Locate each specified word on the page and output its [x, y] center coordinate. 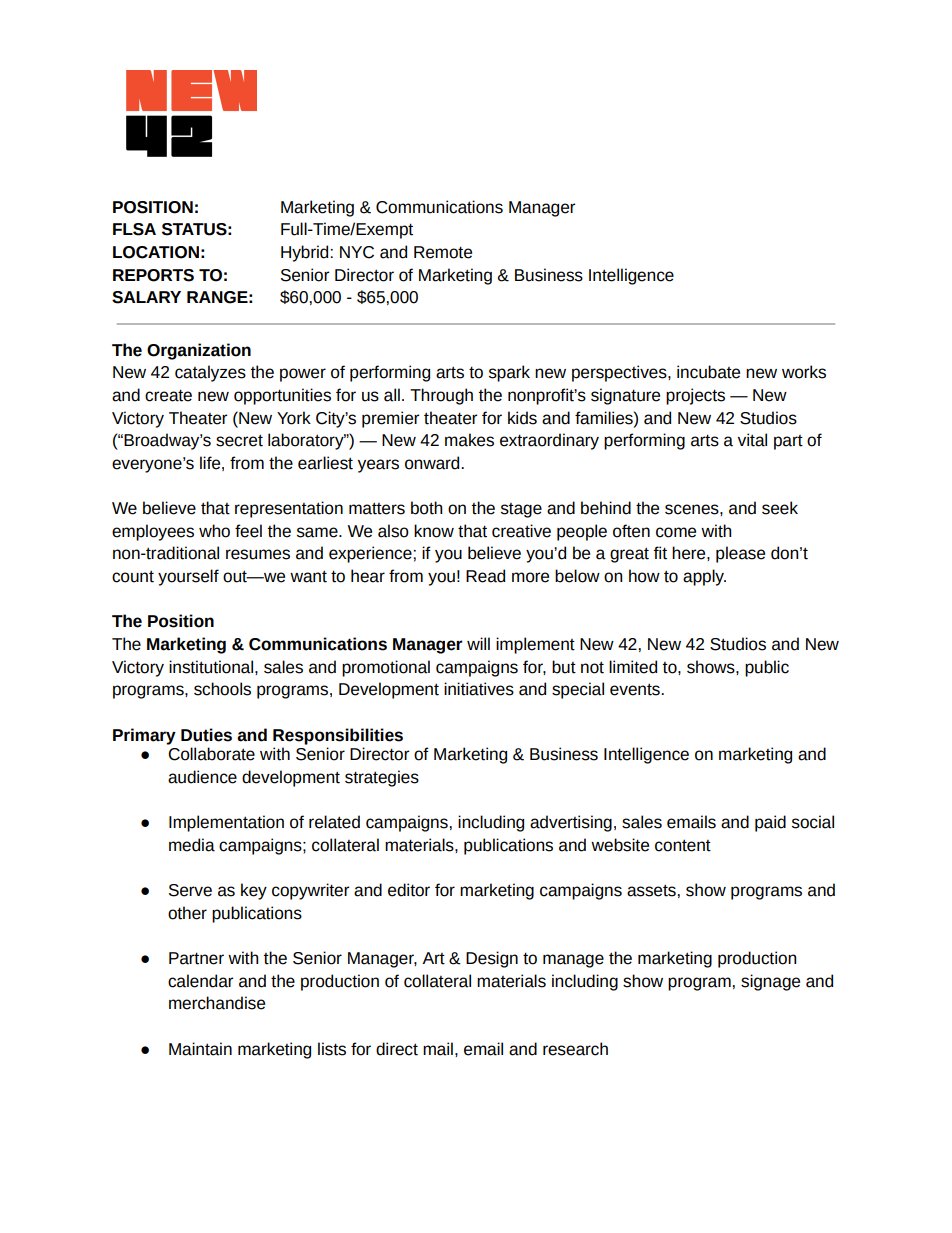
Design [492, 959]
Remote [443, 252]
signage [770, 982]
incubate [708, 372]
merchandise [217, 1003]
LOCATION [156, 252]
